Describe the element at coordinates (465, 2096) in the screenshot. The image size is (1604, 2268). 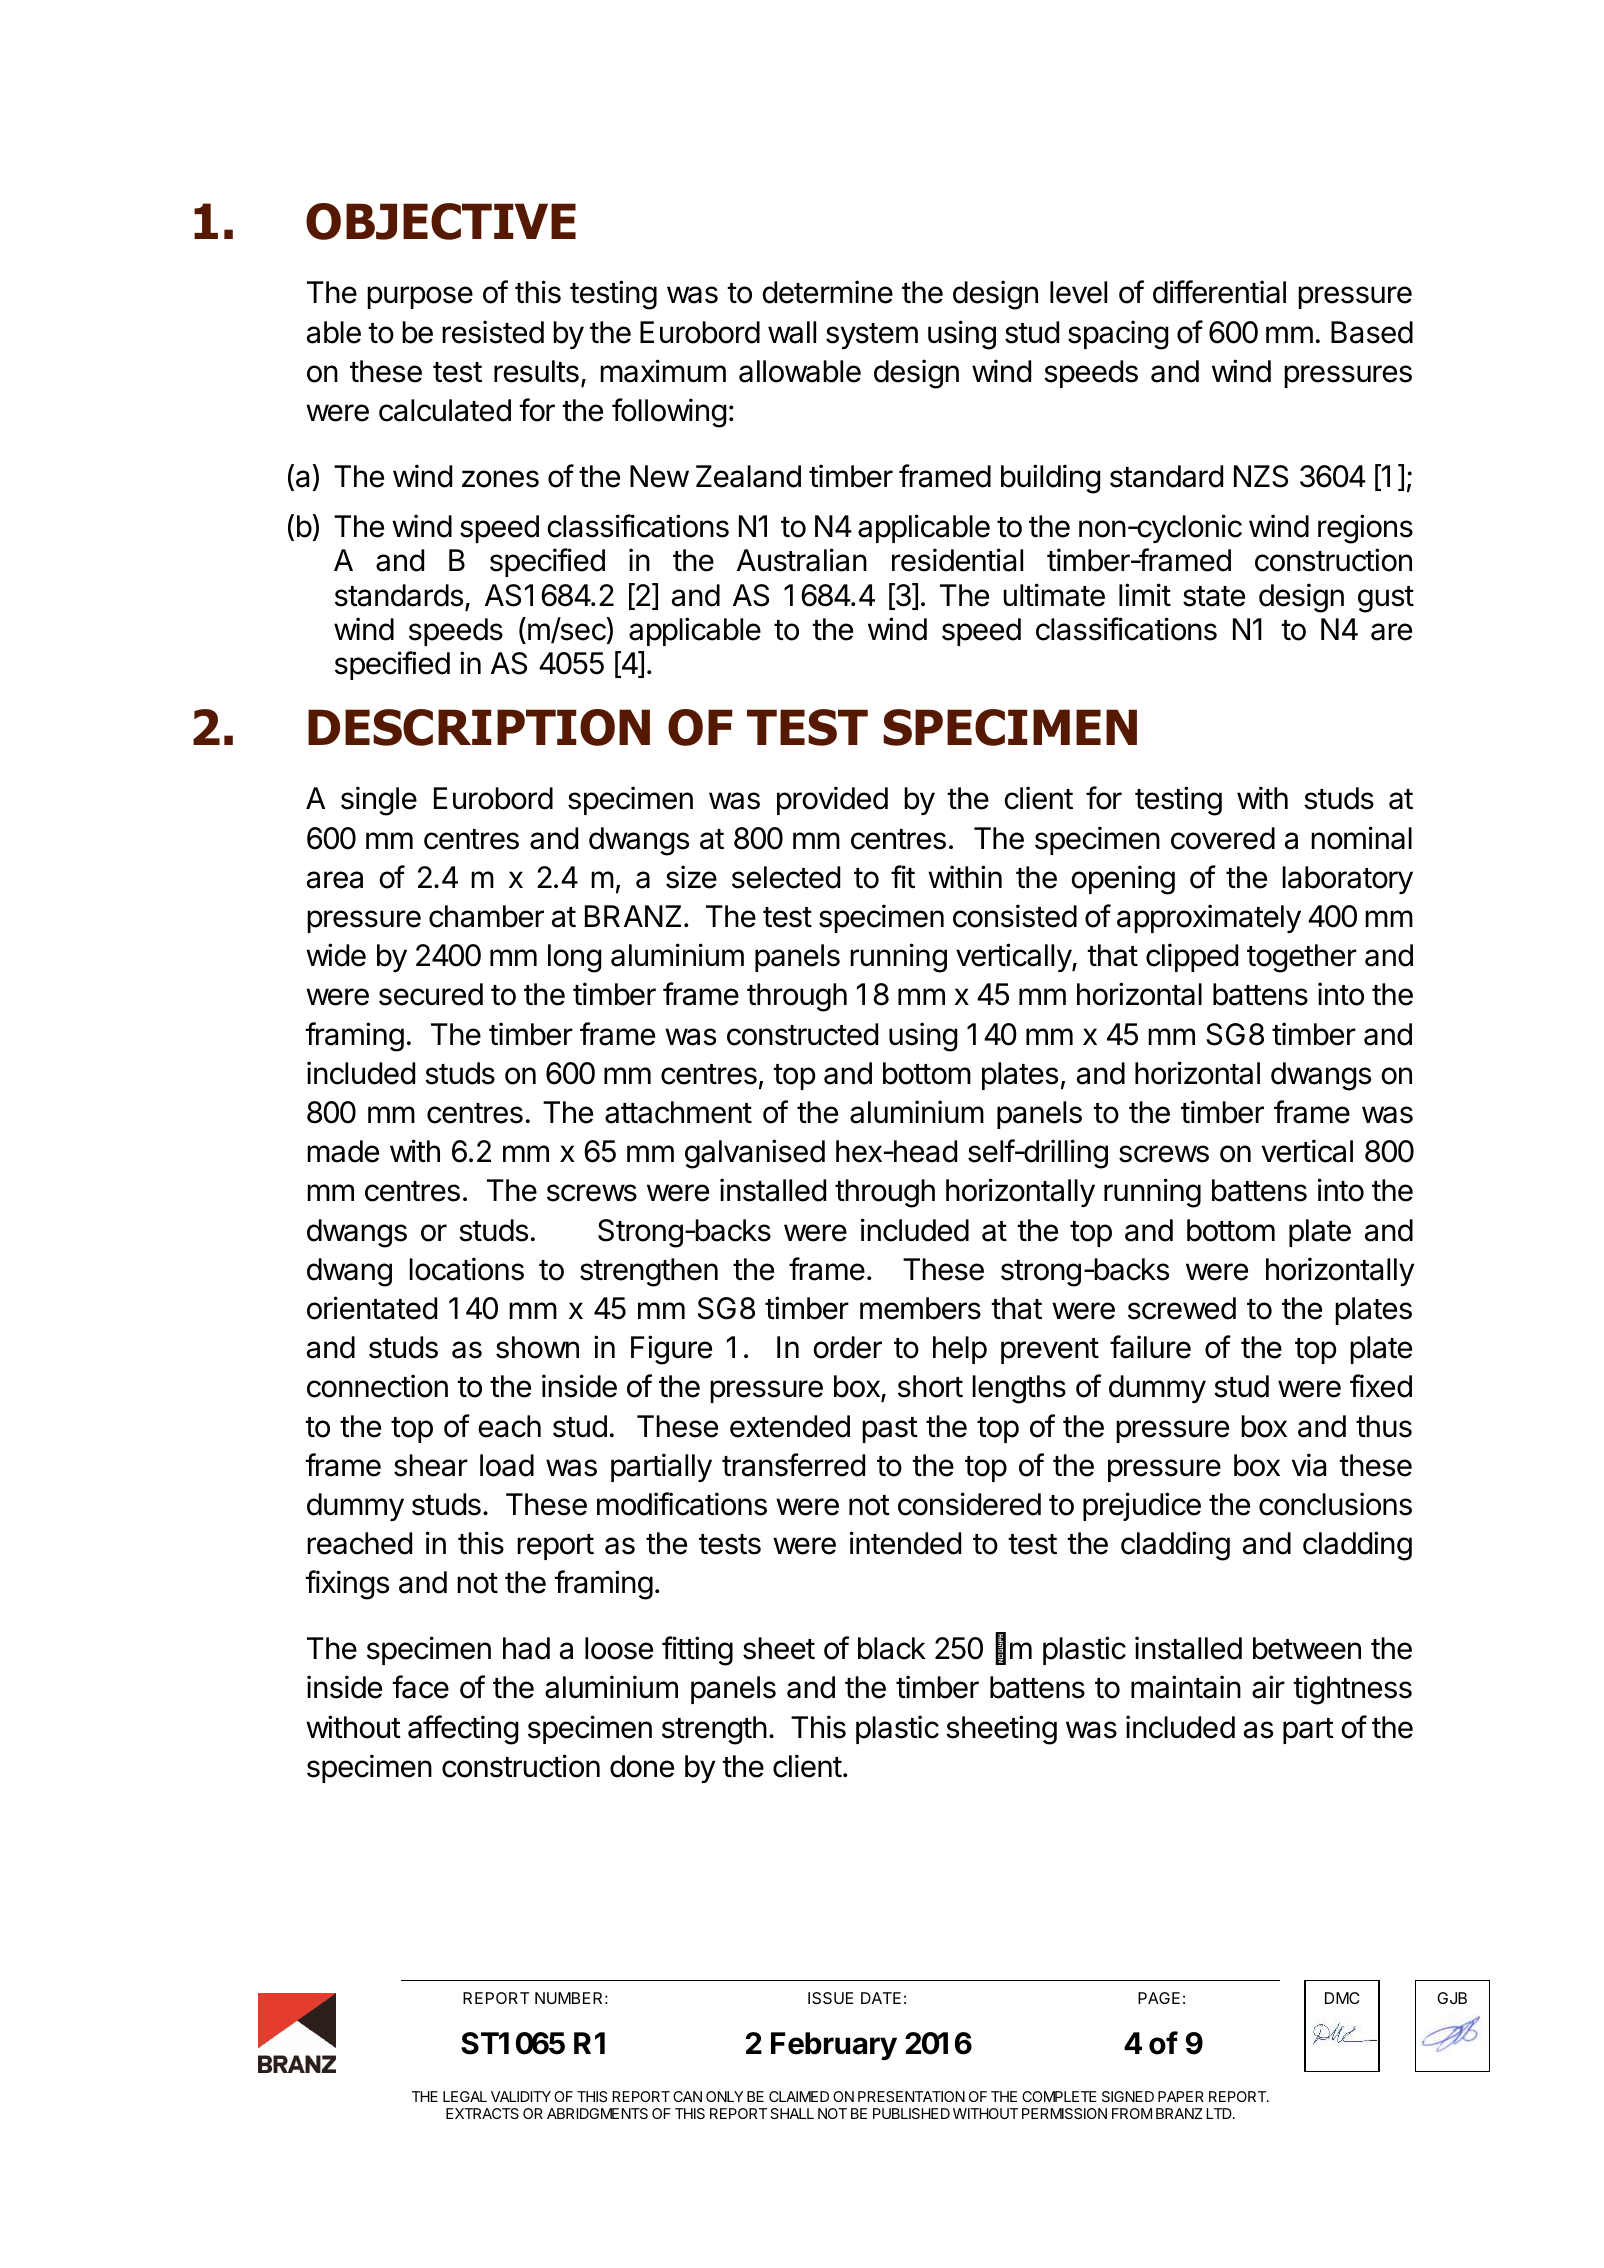
I see `LEGAL` at that location.
